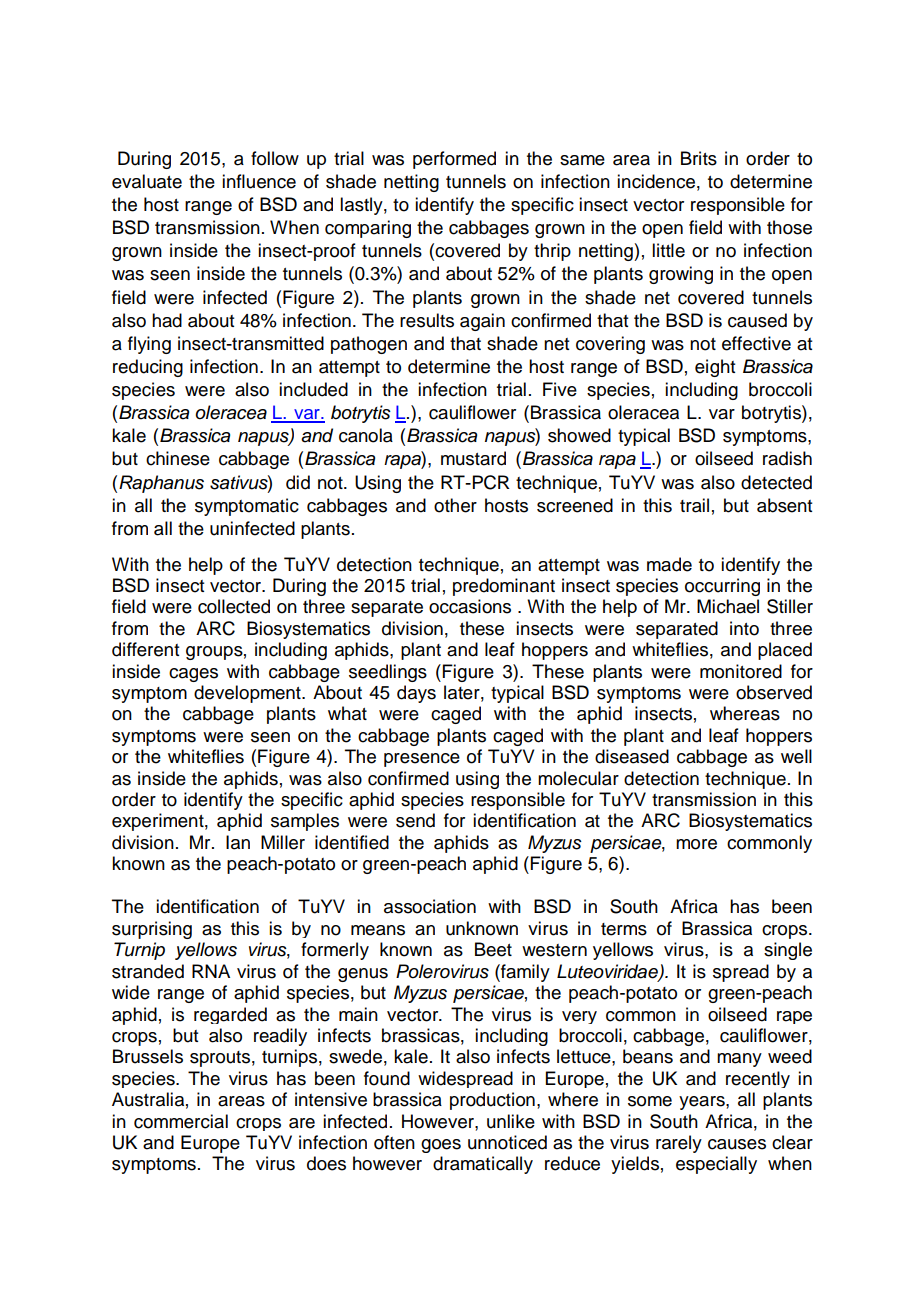 The width and height of the document is (924, 1308). What do you see at coordinates (699, 158) in the document?
I see `Brits` at bounding box center [699, 158].
